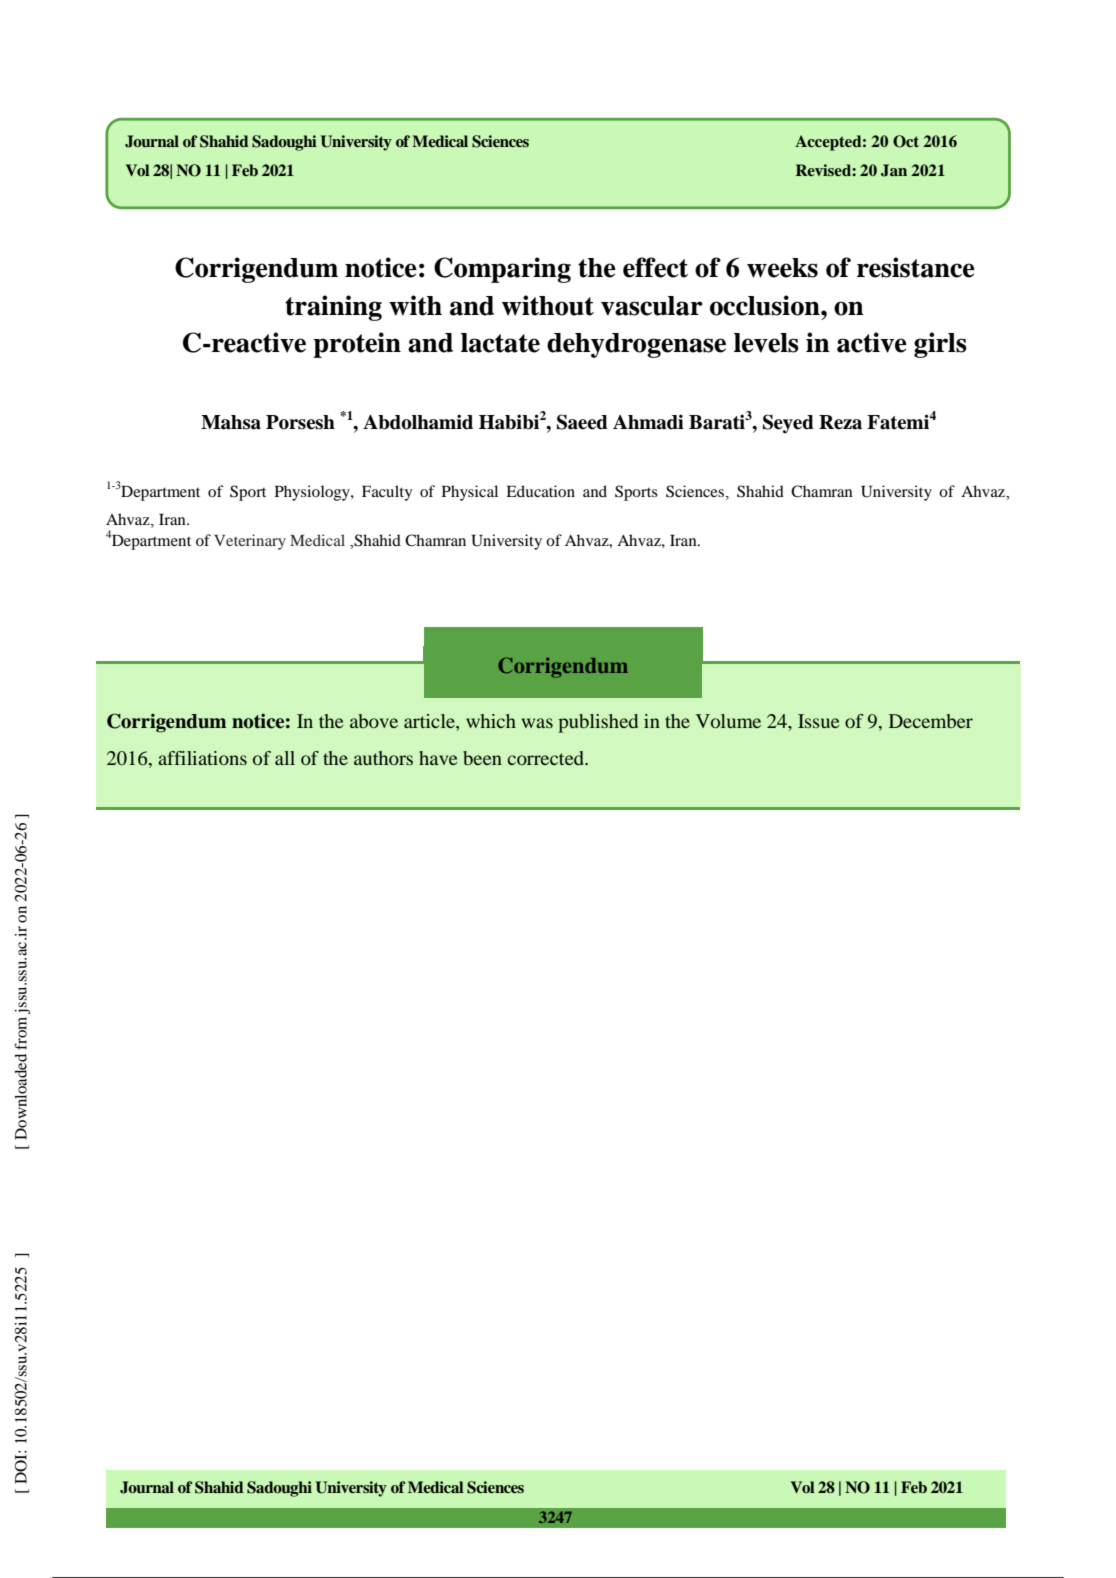 Image resolution: width=1116 pixels, height=1578 pixels. Describe the element at coordinates (313, 493) in the screenshot. I see `Physiology` at that location.
